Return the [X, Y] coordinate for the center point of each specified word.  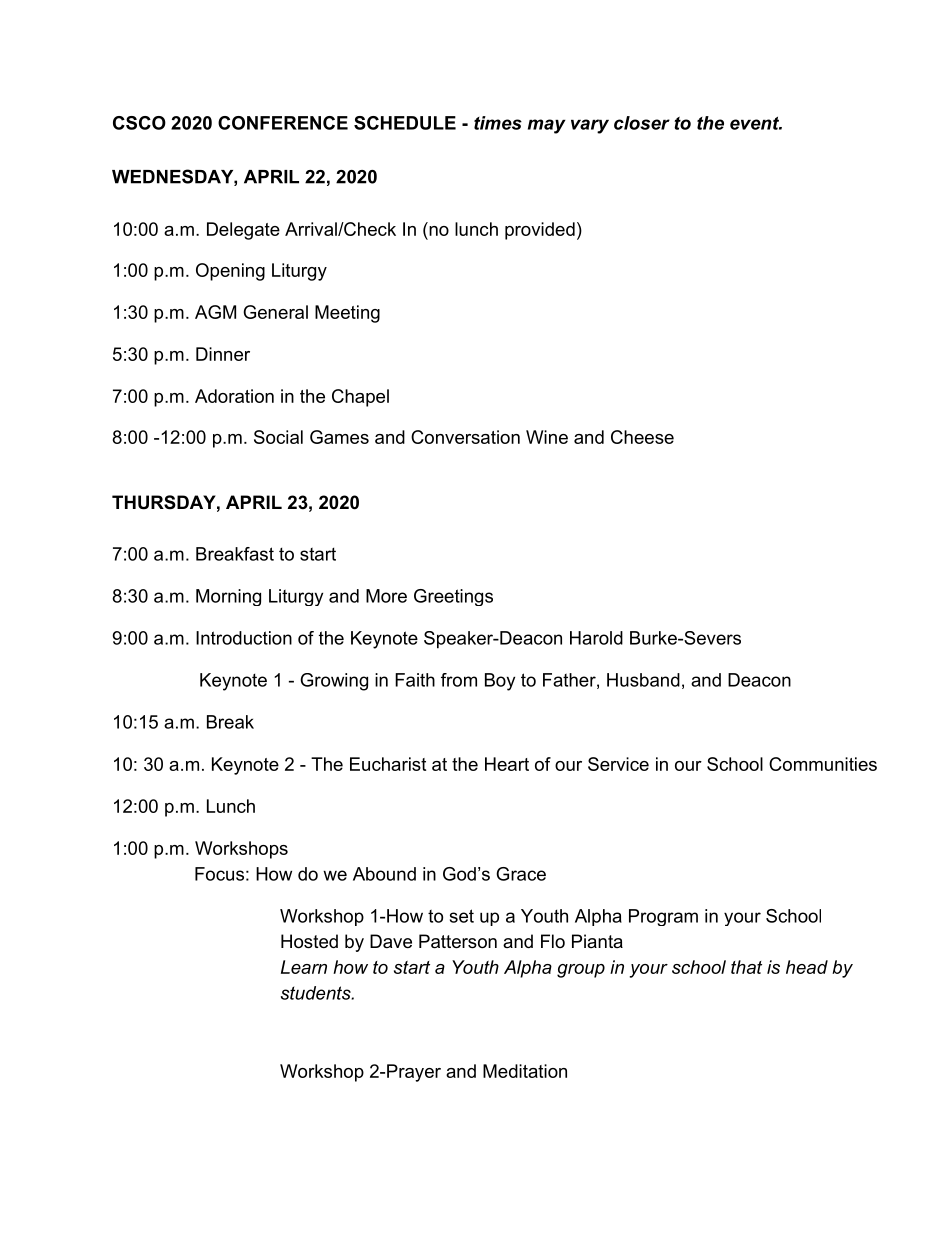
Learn [304, 967]
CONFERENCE [283, 123]
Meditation [525, 1071]
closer [642, 123]
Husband [643, 680]
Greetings [453, 597]
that [746, 967]
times [498, 123]
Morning [228, 597]
